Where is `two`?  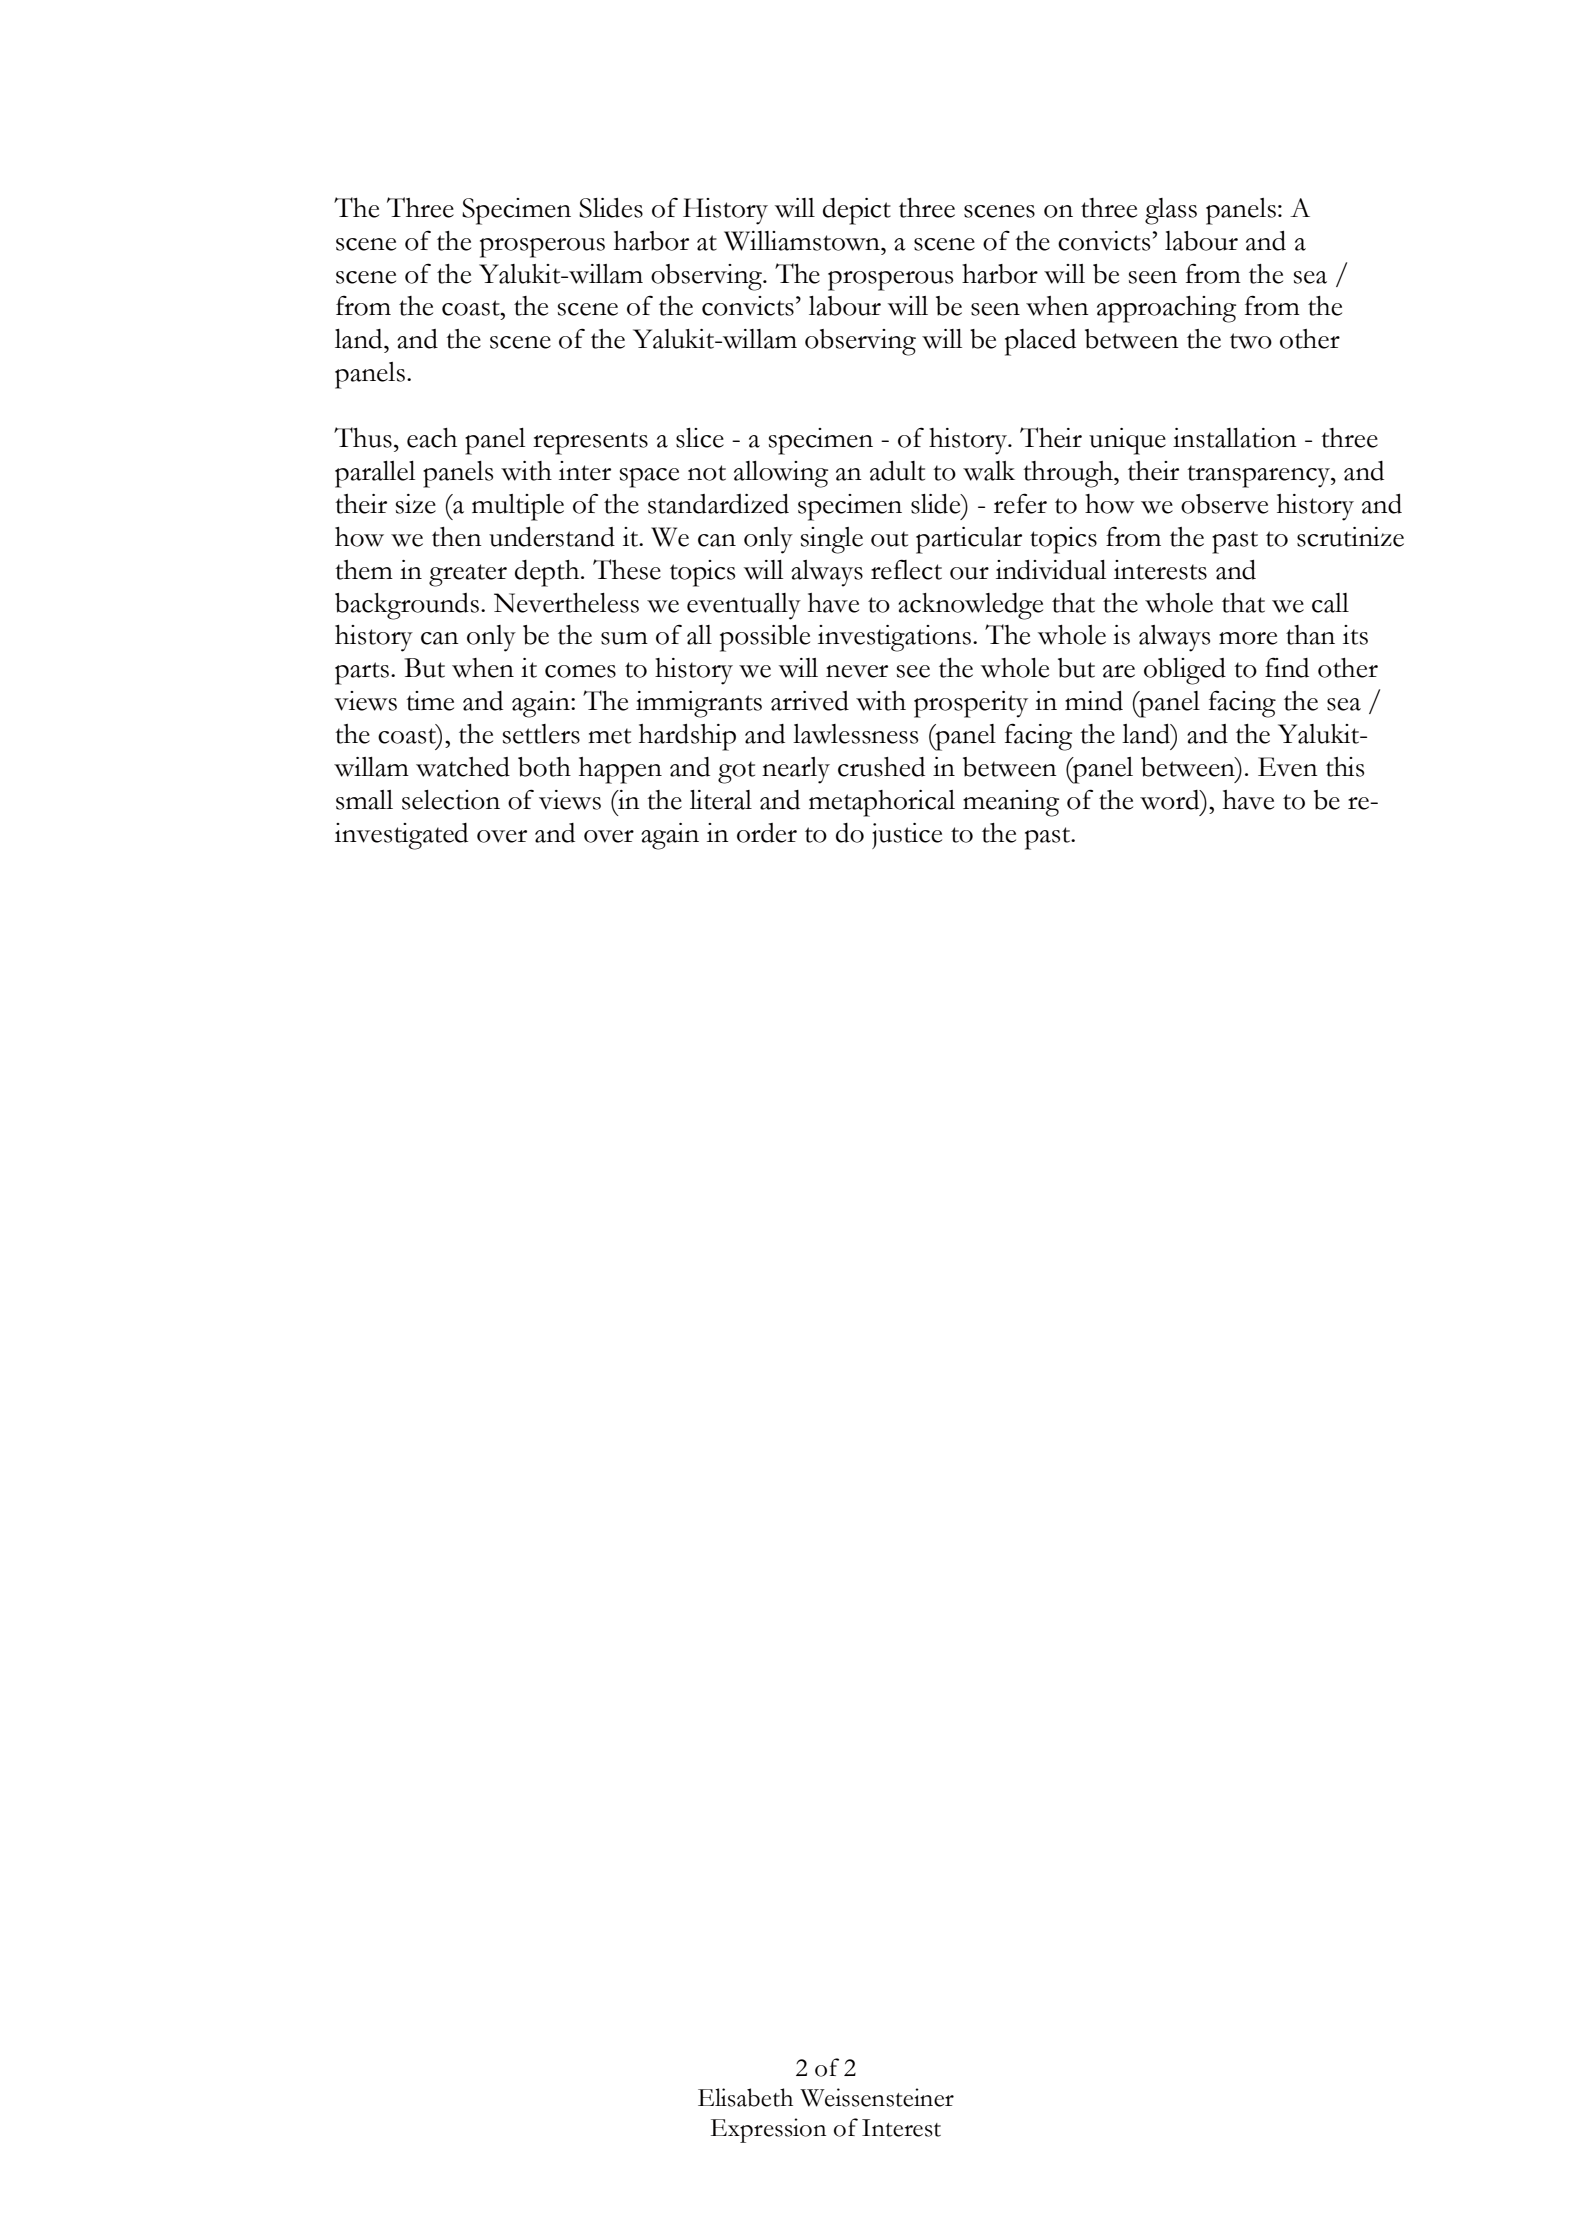 two is located at coordinates (1251, 341).
